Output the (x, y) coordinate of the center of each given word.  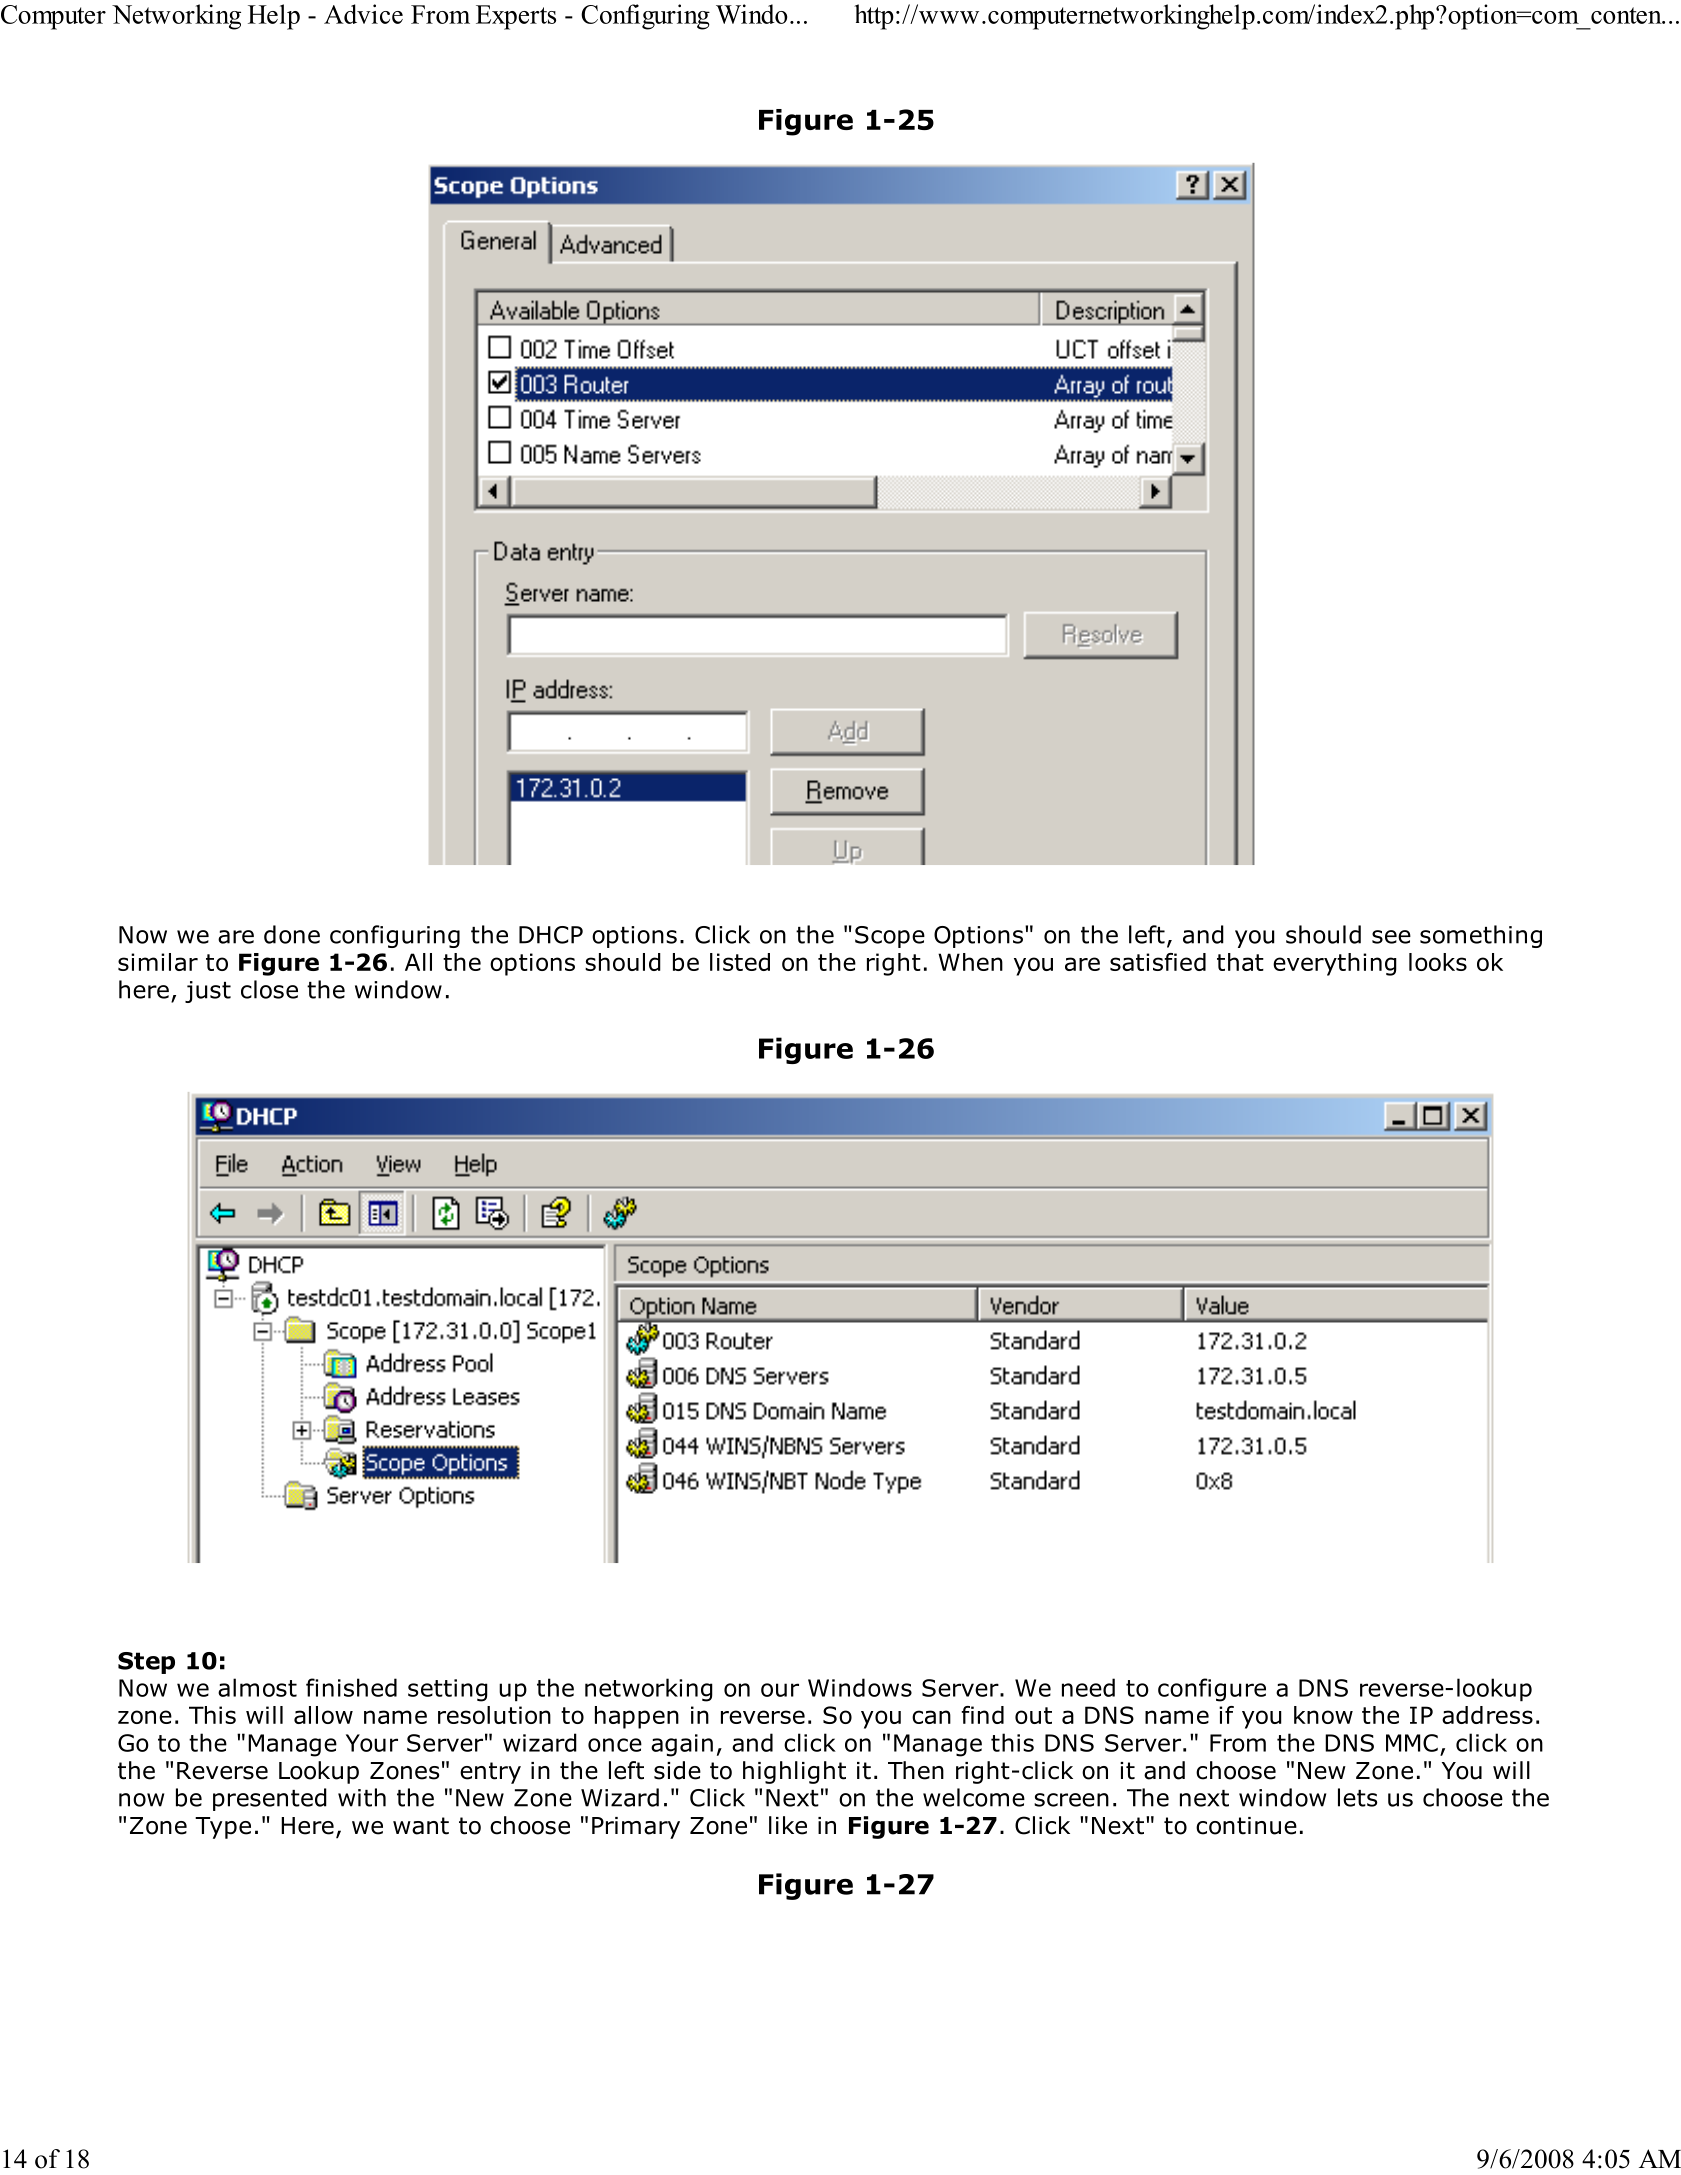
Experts (516, 17)
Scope (890, 937)
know (1323, 1715)
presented (270, 1799)
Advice (363, 14)
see (1391, 937)
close (269, 989)
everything (1335, 964)
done (292, 934)
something (1481, 936)
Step (146, 1663)
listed (740, 962)
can (931, 1717)
